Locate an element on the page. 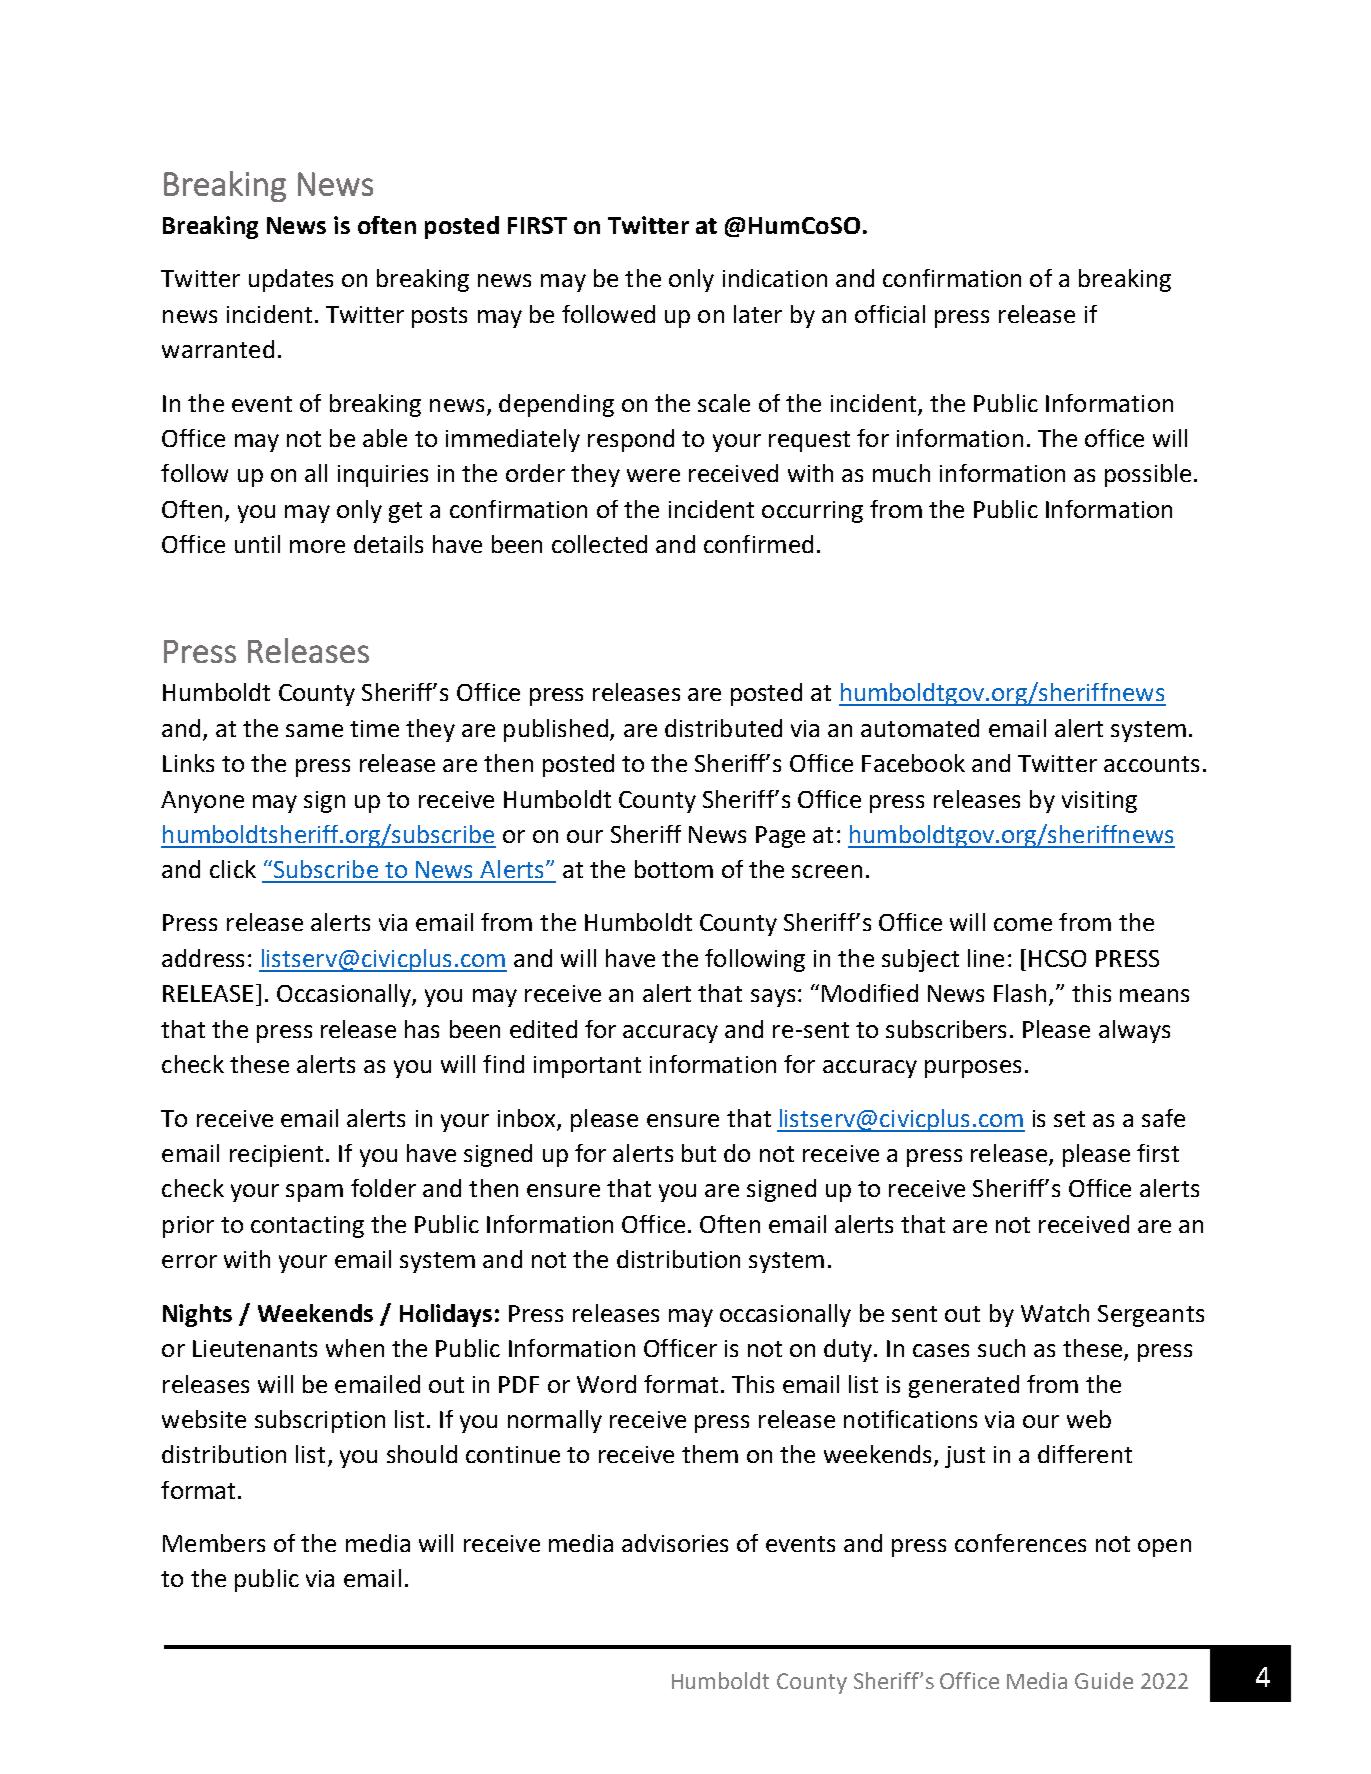 The height and width of the page is (1774, 1371). updates is located at coordinates (291, 280).
